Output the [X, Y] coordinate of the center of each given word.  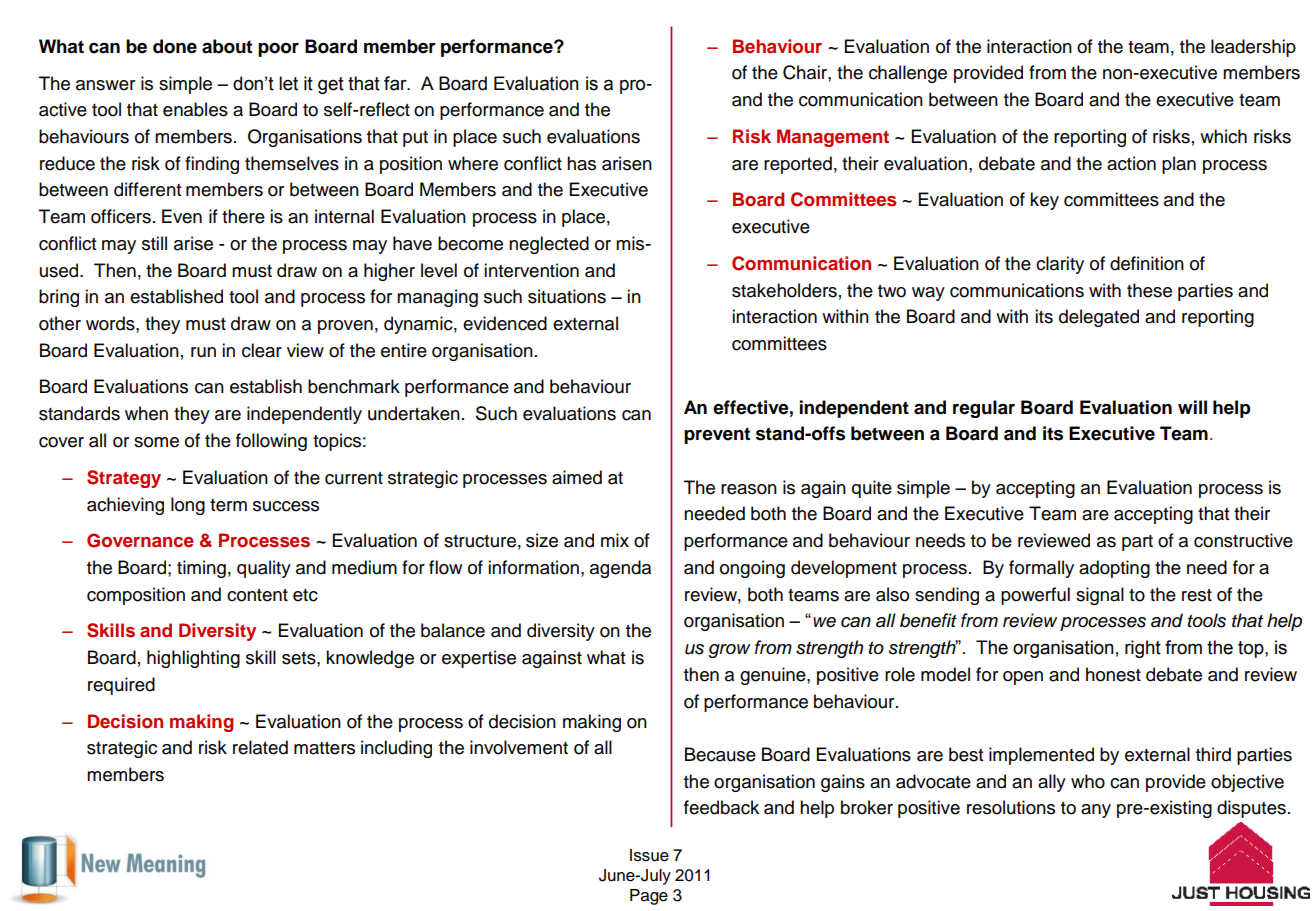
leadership [1253, 48]
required [121, 686]
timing [201, 569]
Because [720, 754]
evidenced [505, 323]
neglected [549, 245]
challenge [908, 74]
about [227, 46]
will [1192, 407]
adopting [1114, 569]
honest [1113, 674]
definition [1147, 263]
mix [615, 540]
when [146, 413]
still [154, 243]
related [260, 747]
